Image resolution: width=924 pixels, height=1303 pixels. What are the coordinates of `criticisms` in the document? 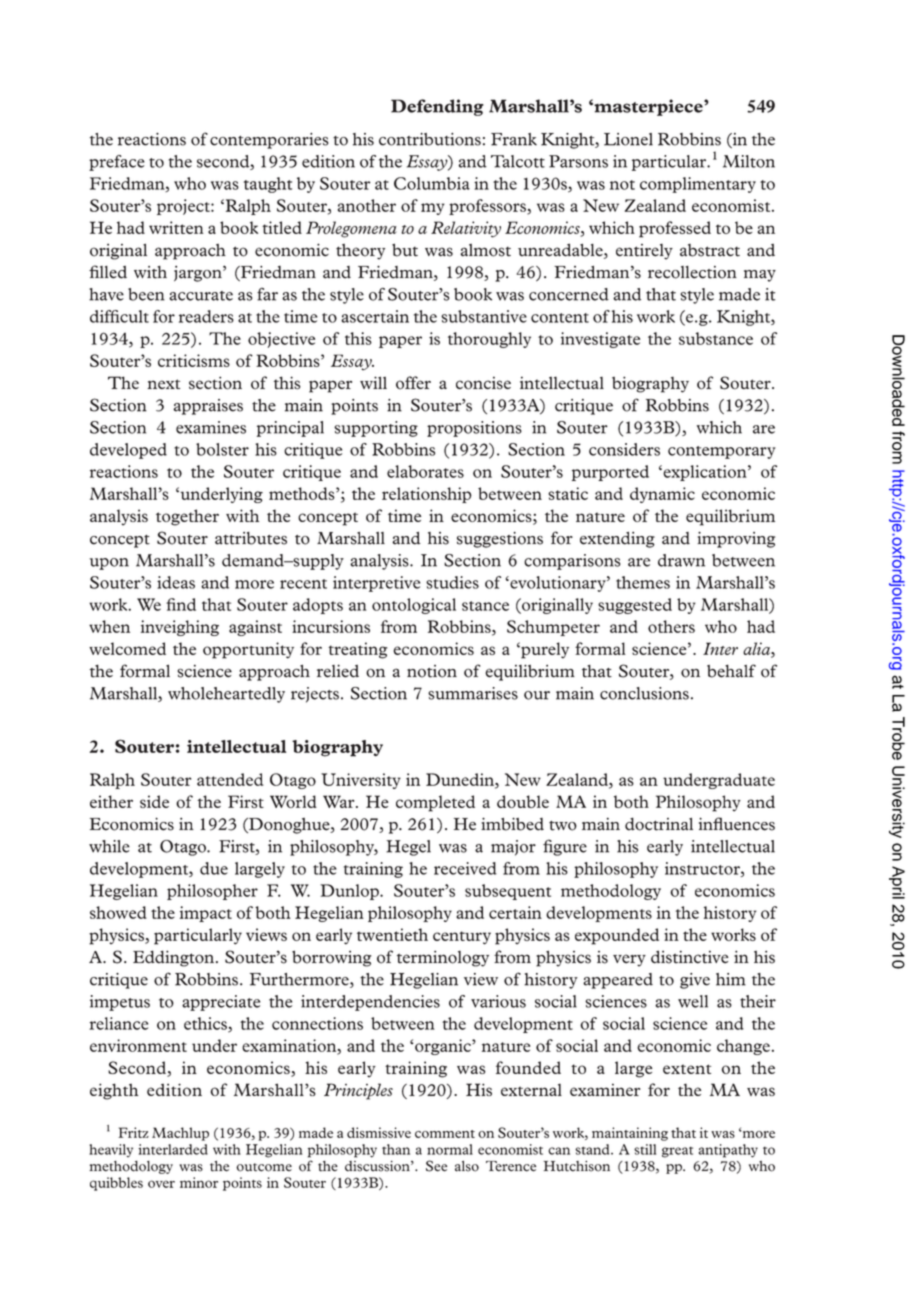 It's located at (194, 360).
